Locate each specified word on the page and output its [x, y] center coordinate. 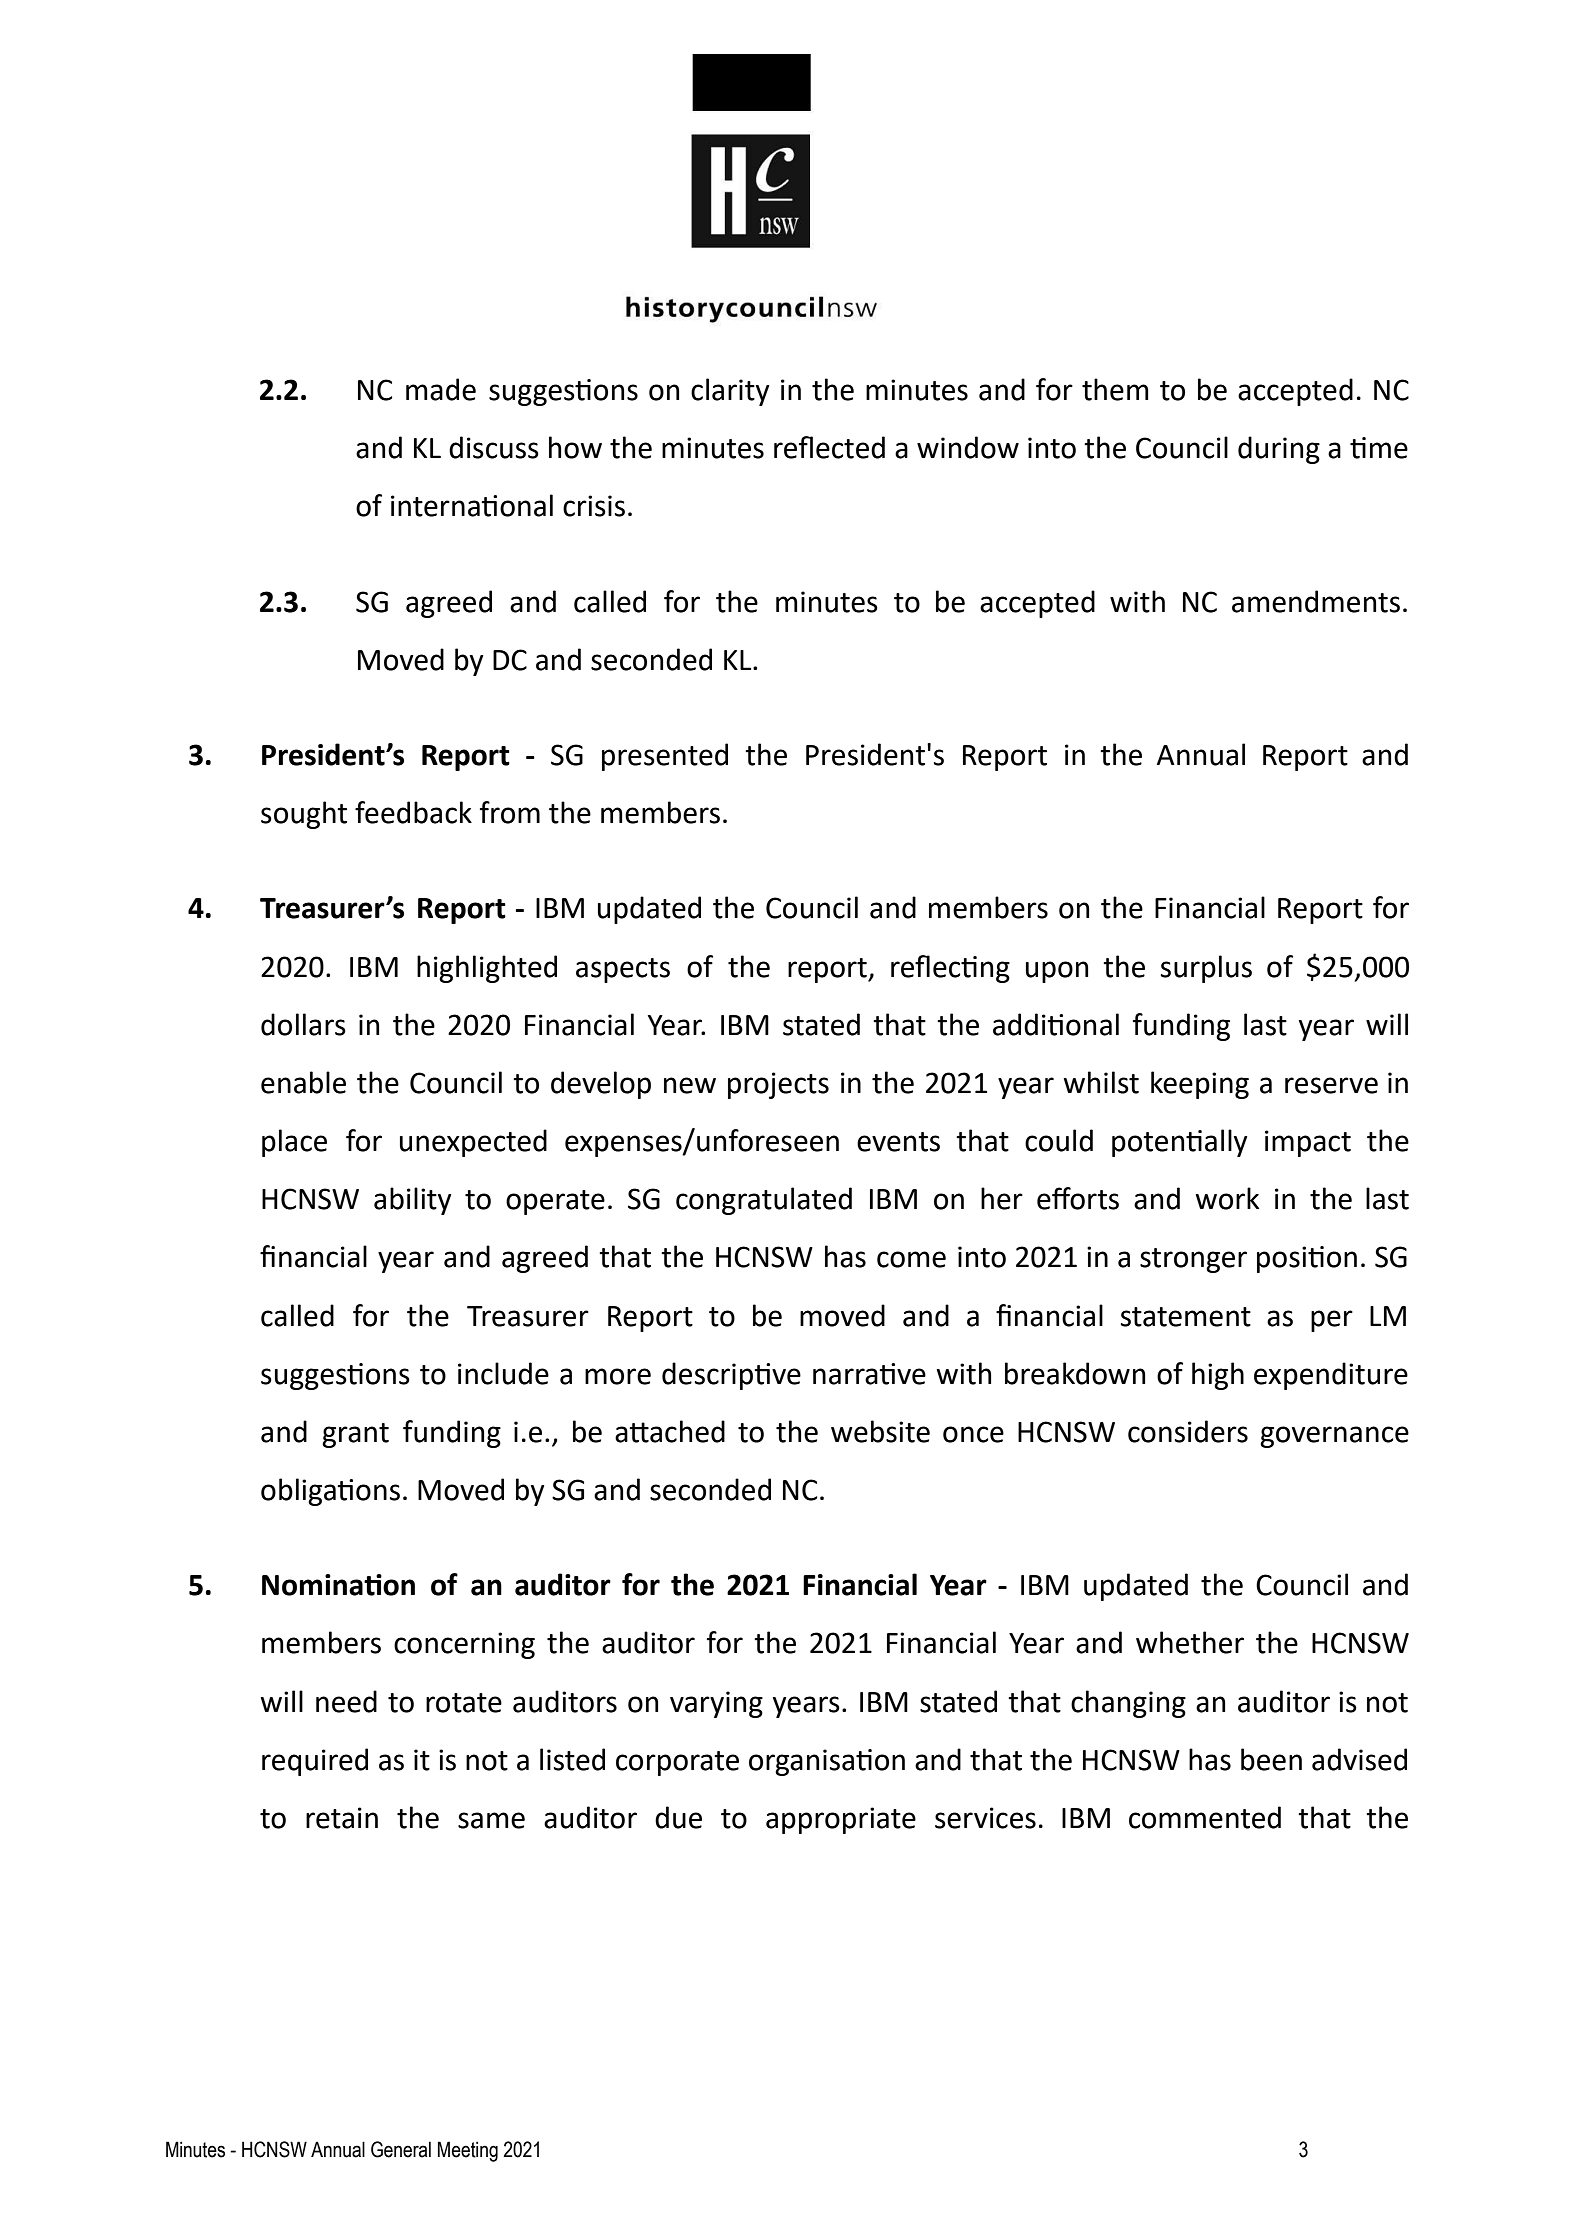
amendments [1316, 601]
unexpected [473, 1143]
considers [1188, 1431]
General [401, 2149]
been [1271, 1759]
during [1279, 450]
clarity [730, 392]
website [880, 1431]
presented [665, 757]
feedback [413, 812]
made [441, 389]
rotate [464, 1703]
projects [778, 1085]
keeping [1200, 1085]
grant [355, 1435]
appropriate [841, 1820]
